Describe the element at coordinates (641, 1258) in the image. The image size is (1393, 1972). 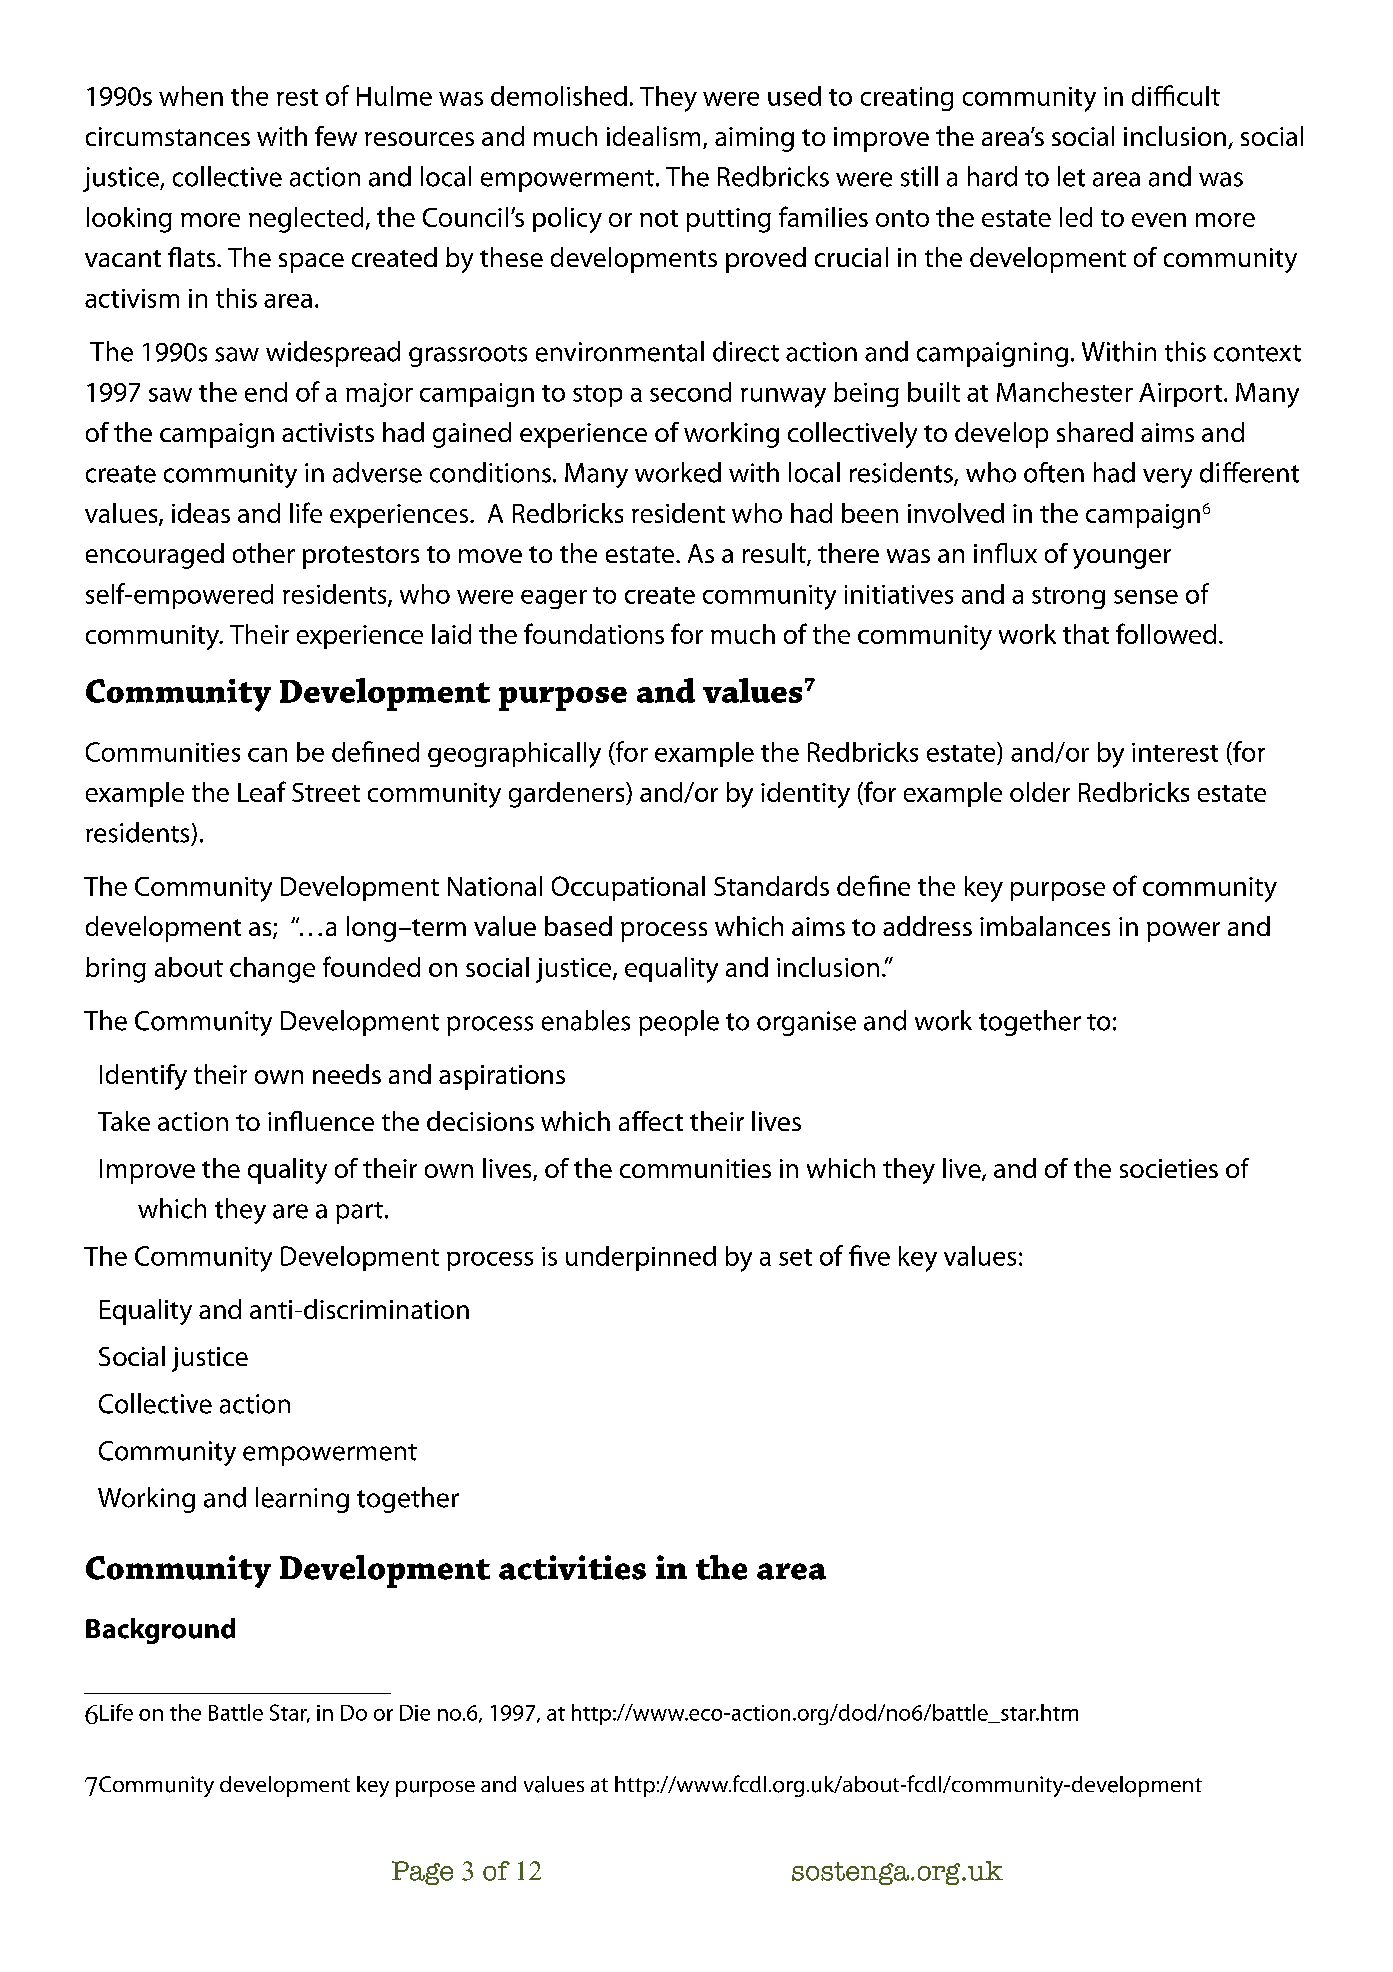
I see `underpinned` at that location.
